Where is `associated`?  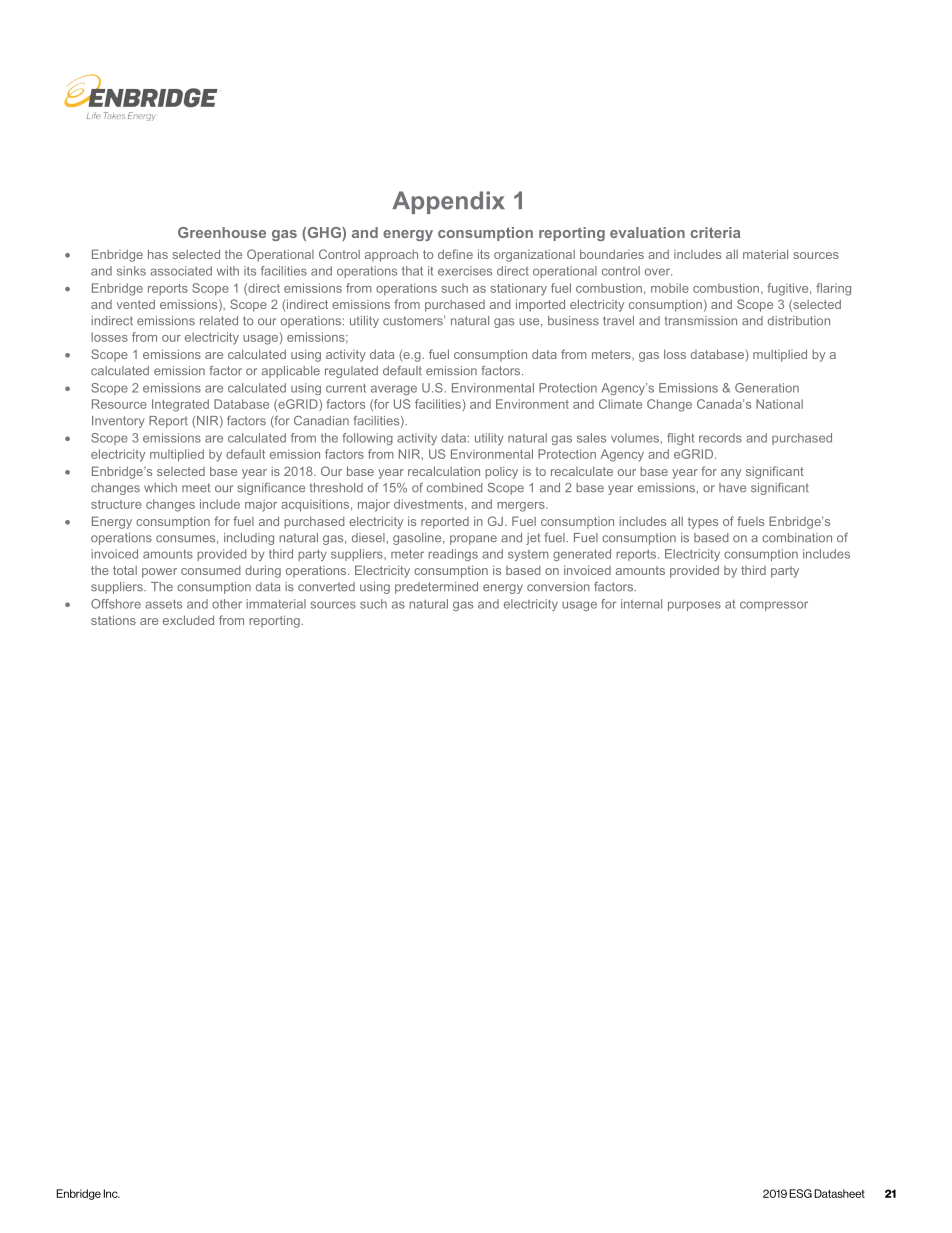
associated is located at coordinates (181, 271).
